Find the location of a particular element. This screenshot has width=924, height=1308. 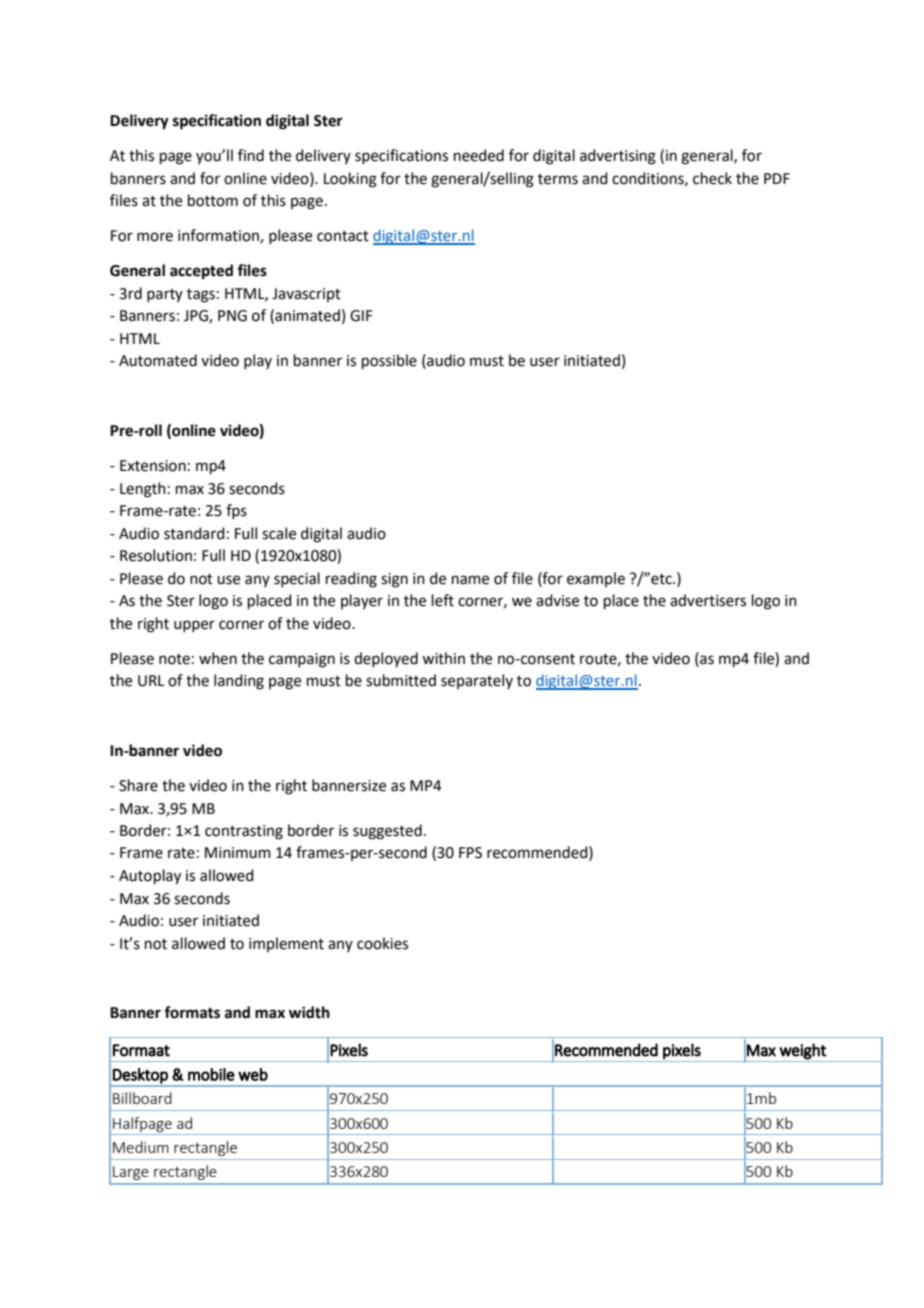

web is located at coordinates (253, 1074).
